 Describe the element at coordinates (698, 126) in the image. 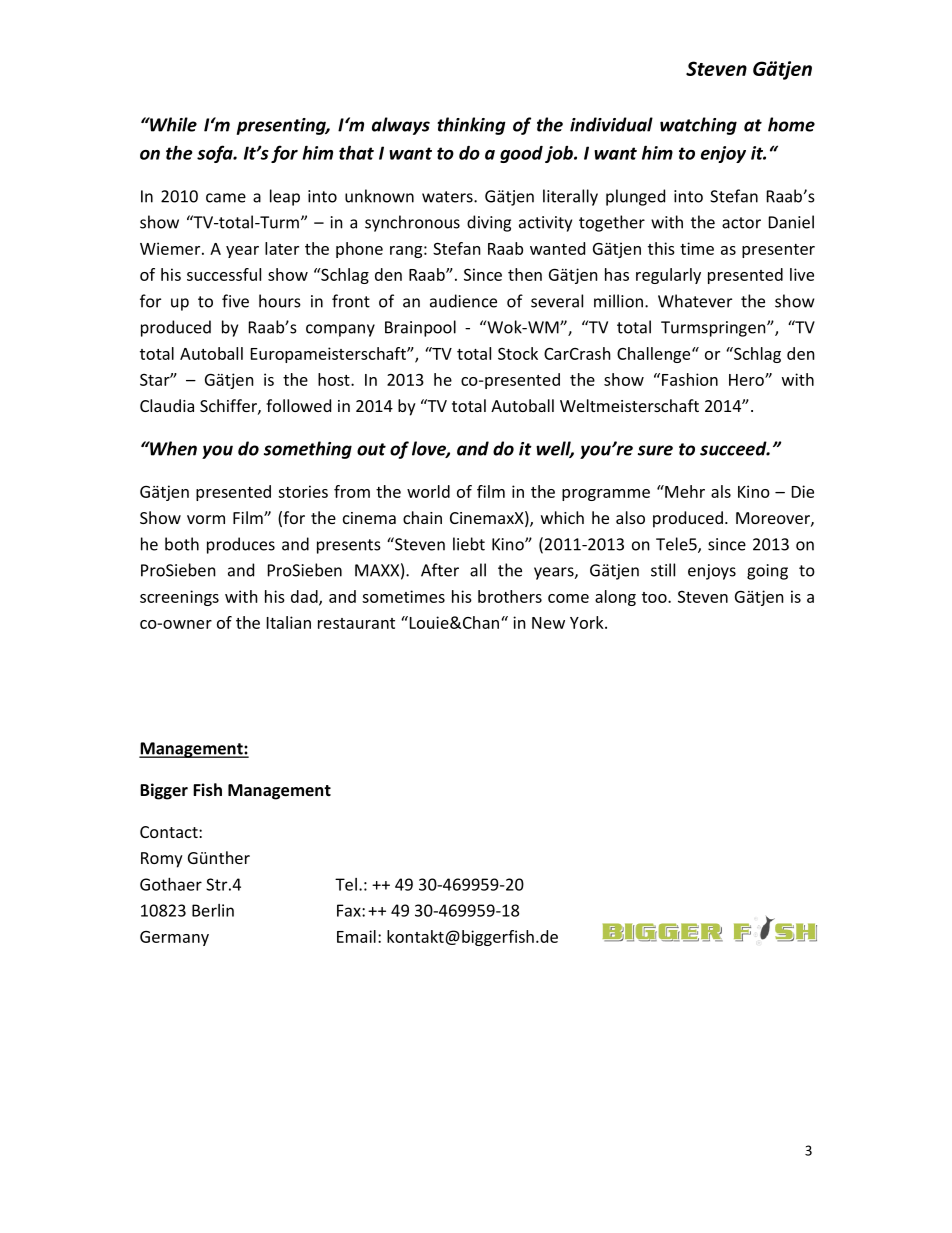

I see `watching` at that location.
